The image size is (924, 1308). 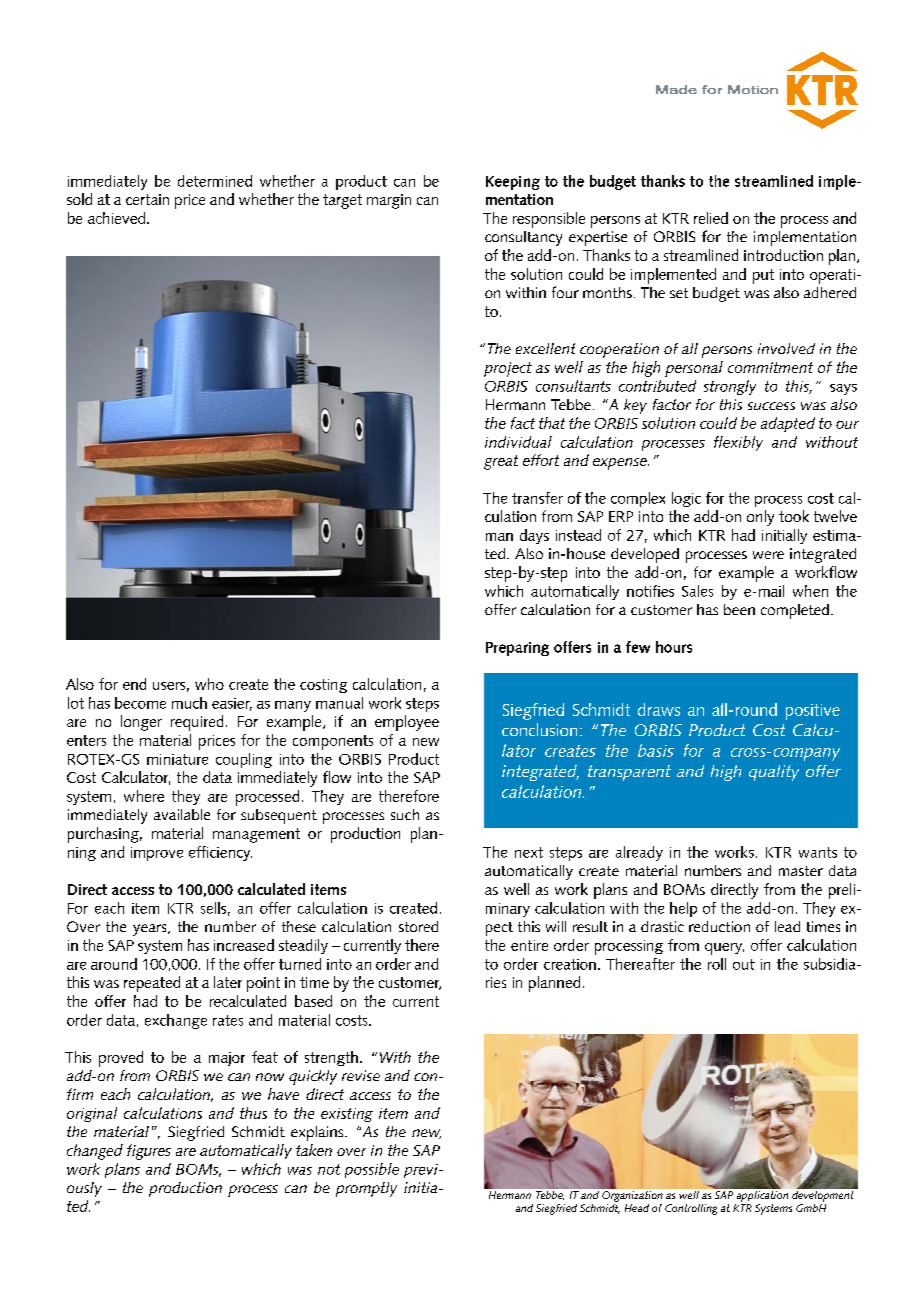 I want to click on margin, so click(x=389, y=201).
